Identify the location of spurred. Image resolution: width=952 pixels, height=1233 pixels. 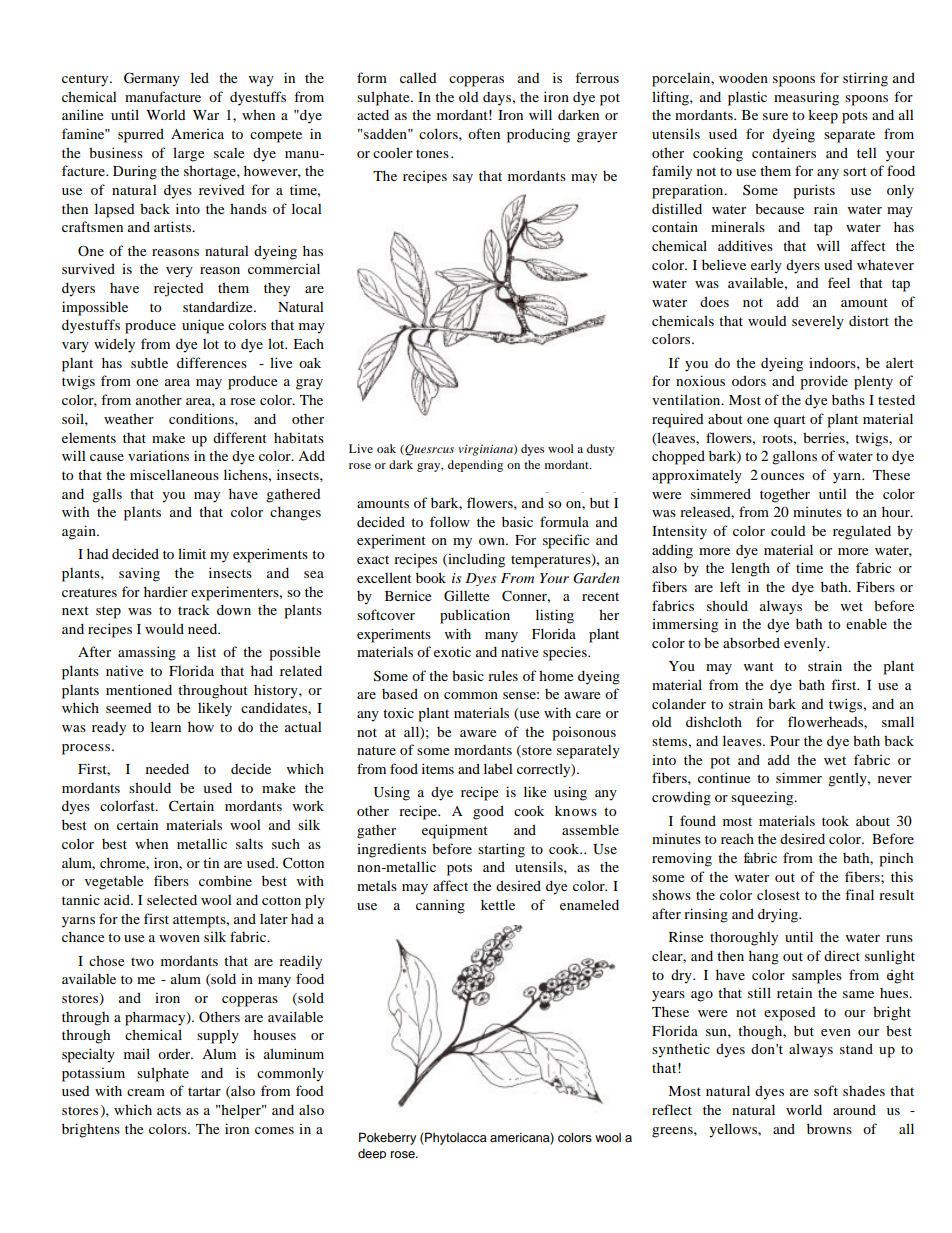
(141, 135).
